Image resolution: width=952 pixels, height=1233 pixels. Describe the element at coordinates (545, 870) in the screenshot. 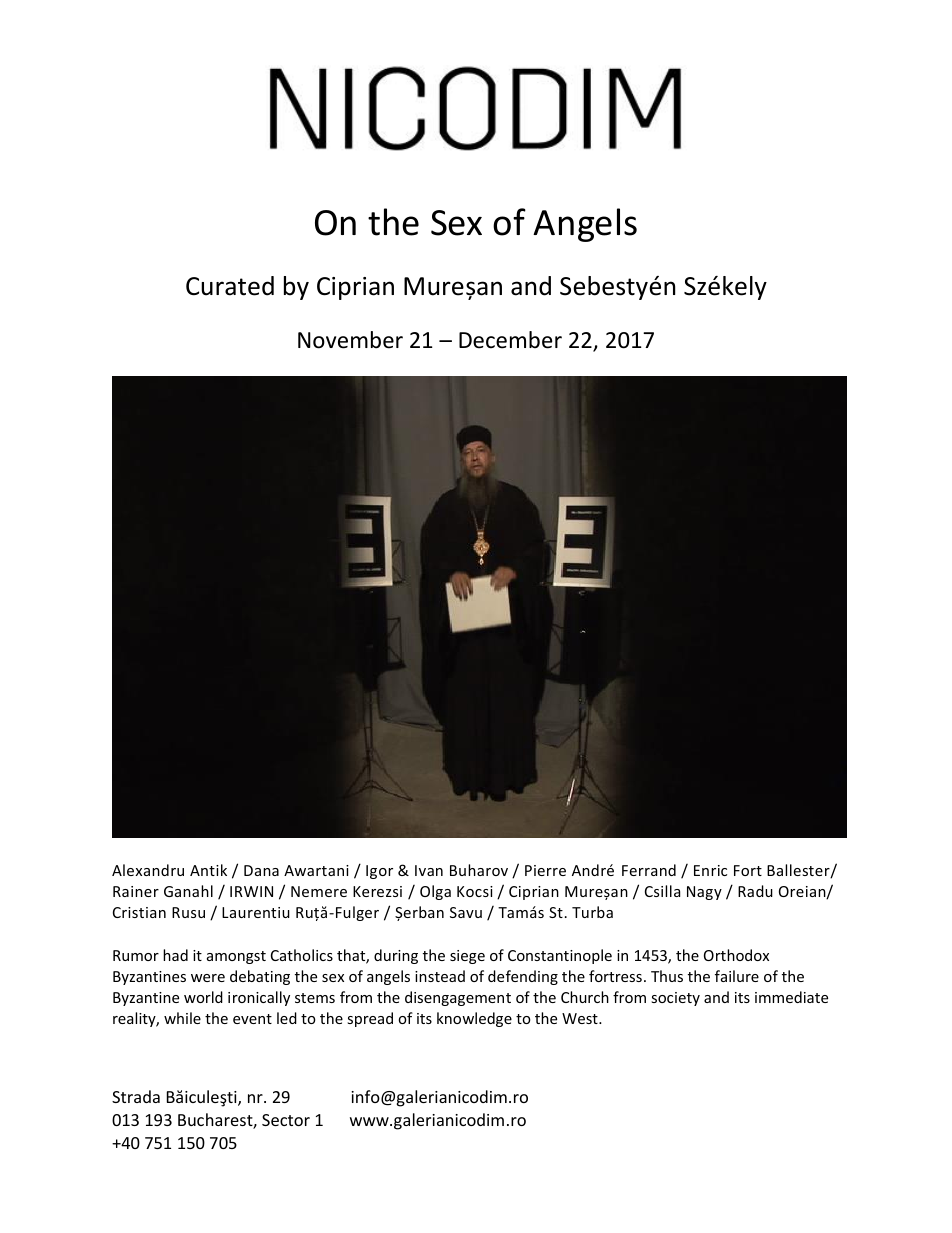

I see `Pierre` at that location.
